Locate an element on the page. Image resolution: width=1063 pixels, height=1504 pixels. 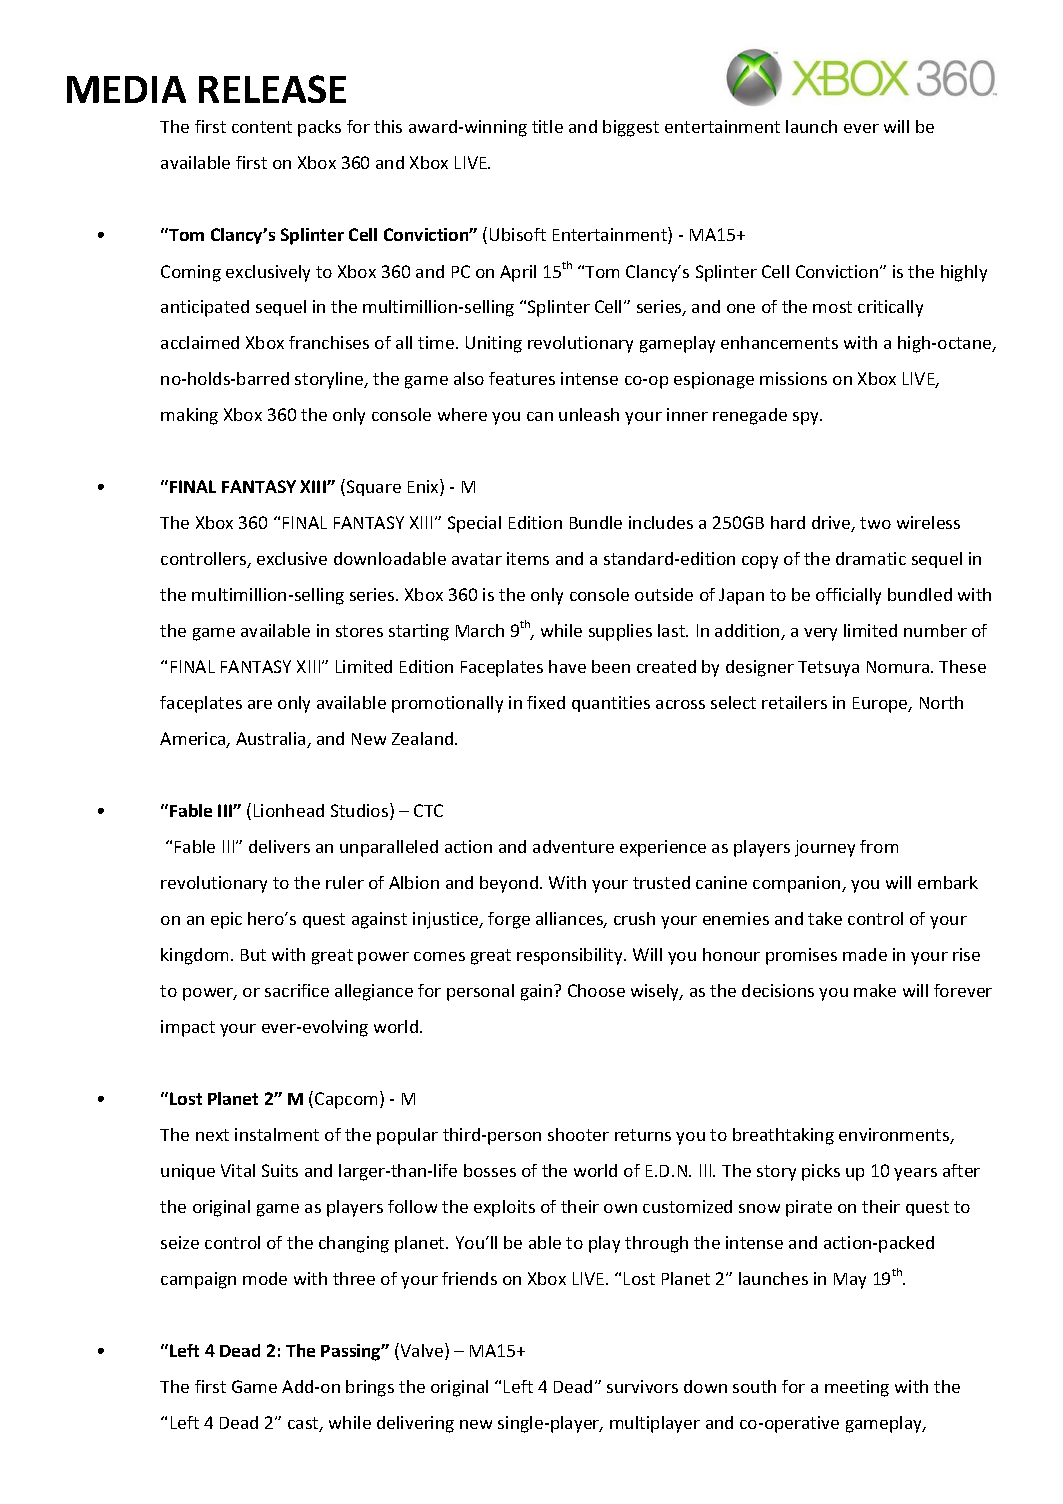
content is located at coordinates (262, 127).
